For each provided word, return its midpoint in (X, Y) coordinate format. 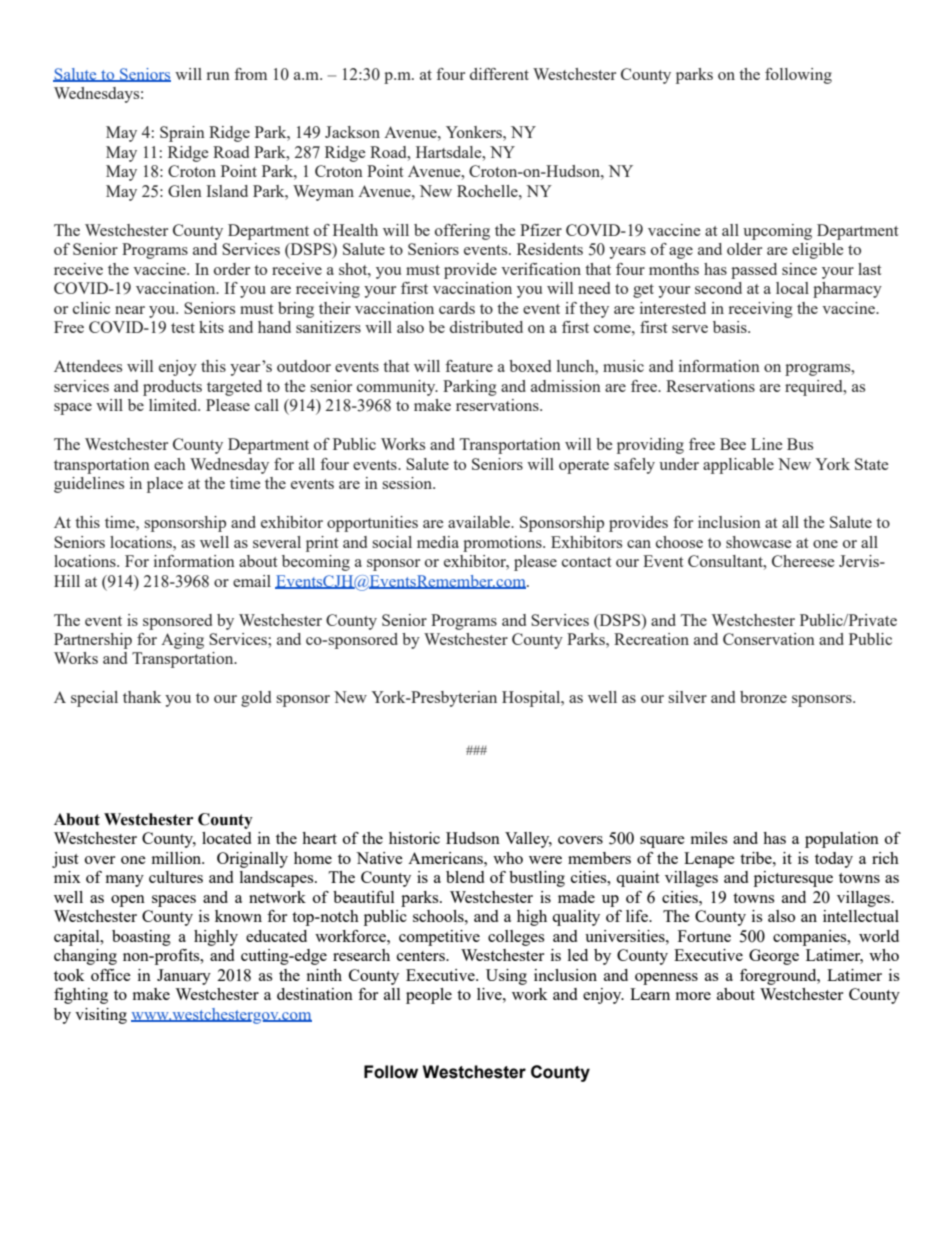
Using (506, 977)
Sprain (182, 134)
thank (142, 697)
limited (174, 405)
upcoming (777, 232)
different (499, 74)
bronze (763, 697)
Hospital (532, 699)
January (184, 977)
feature (469, 366)
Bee (733, 444)
